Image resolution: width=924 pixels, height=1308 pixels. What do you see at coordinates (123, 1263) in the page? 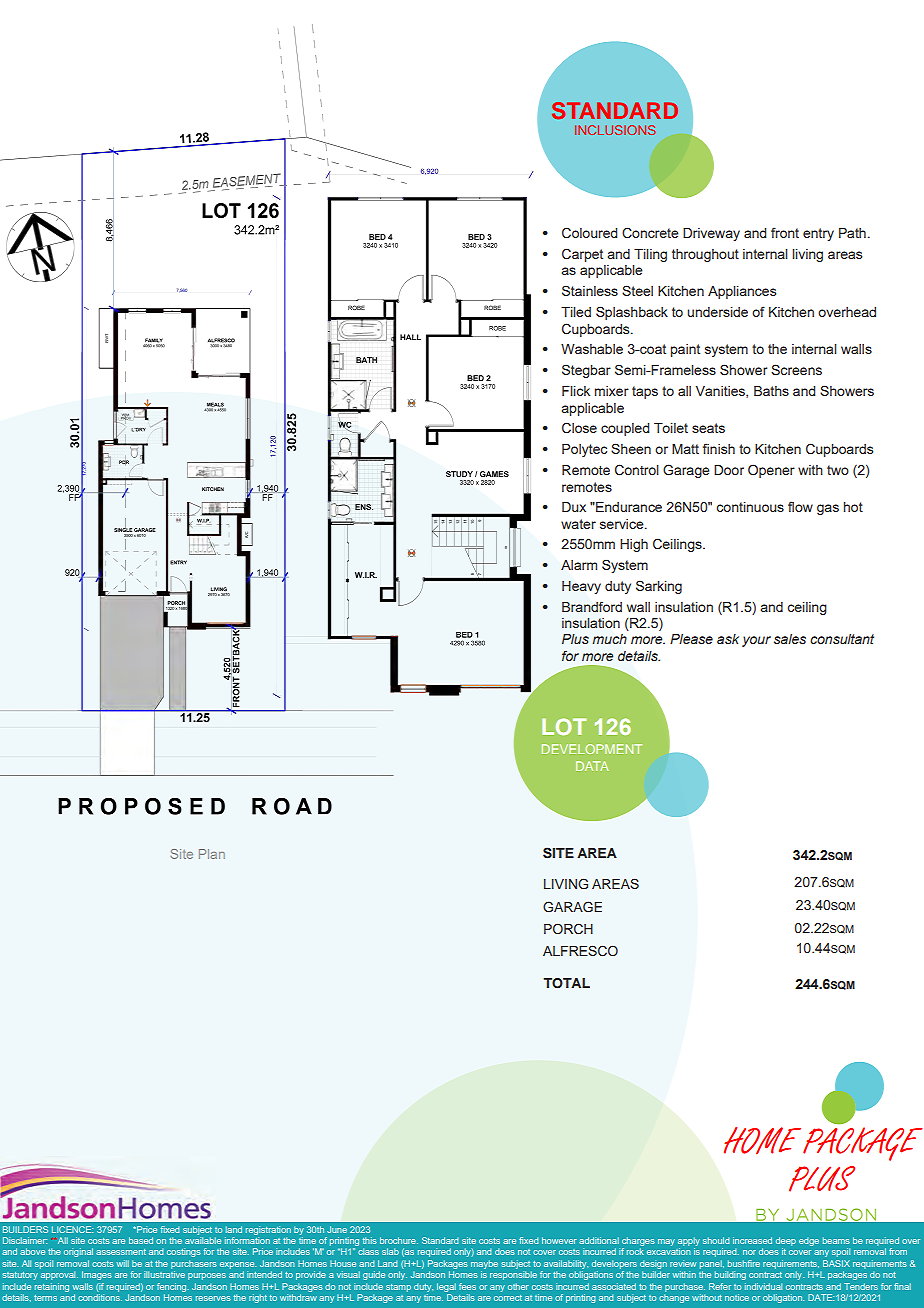
I see `will` at bounding box center [123, 1263].
